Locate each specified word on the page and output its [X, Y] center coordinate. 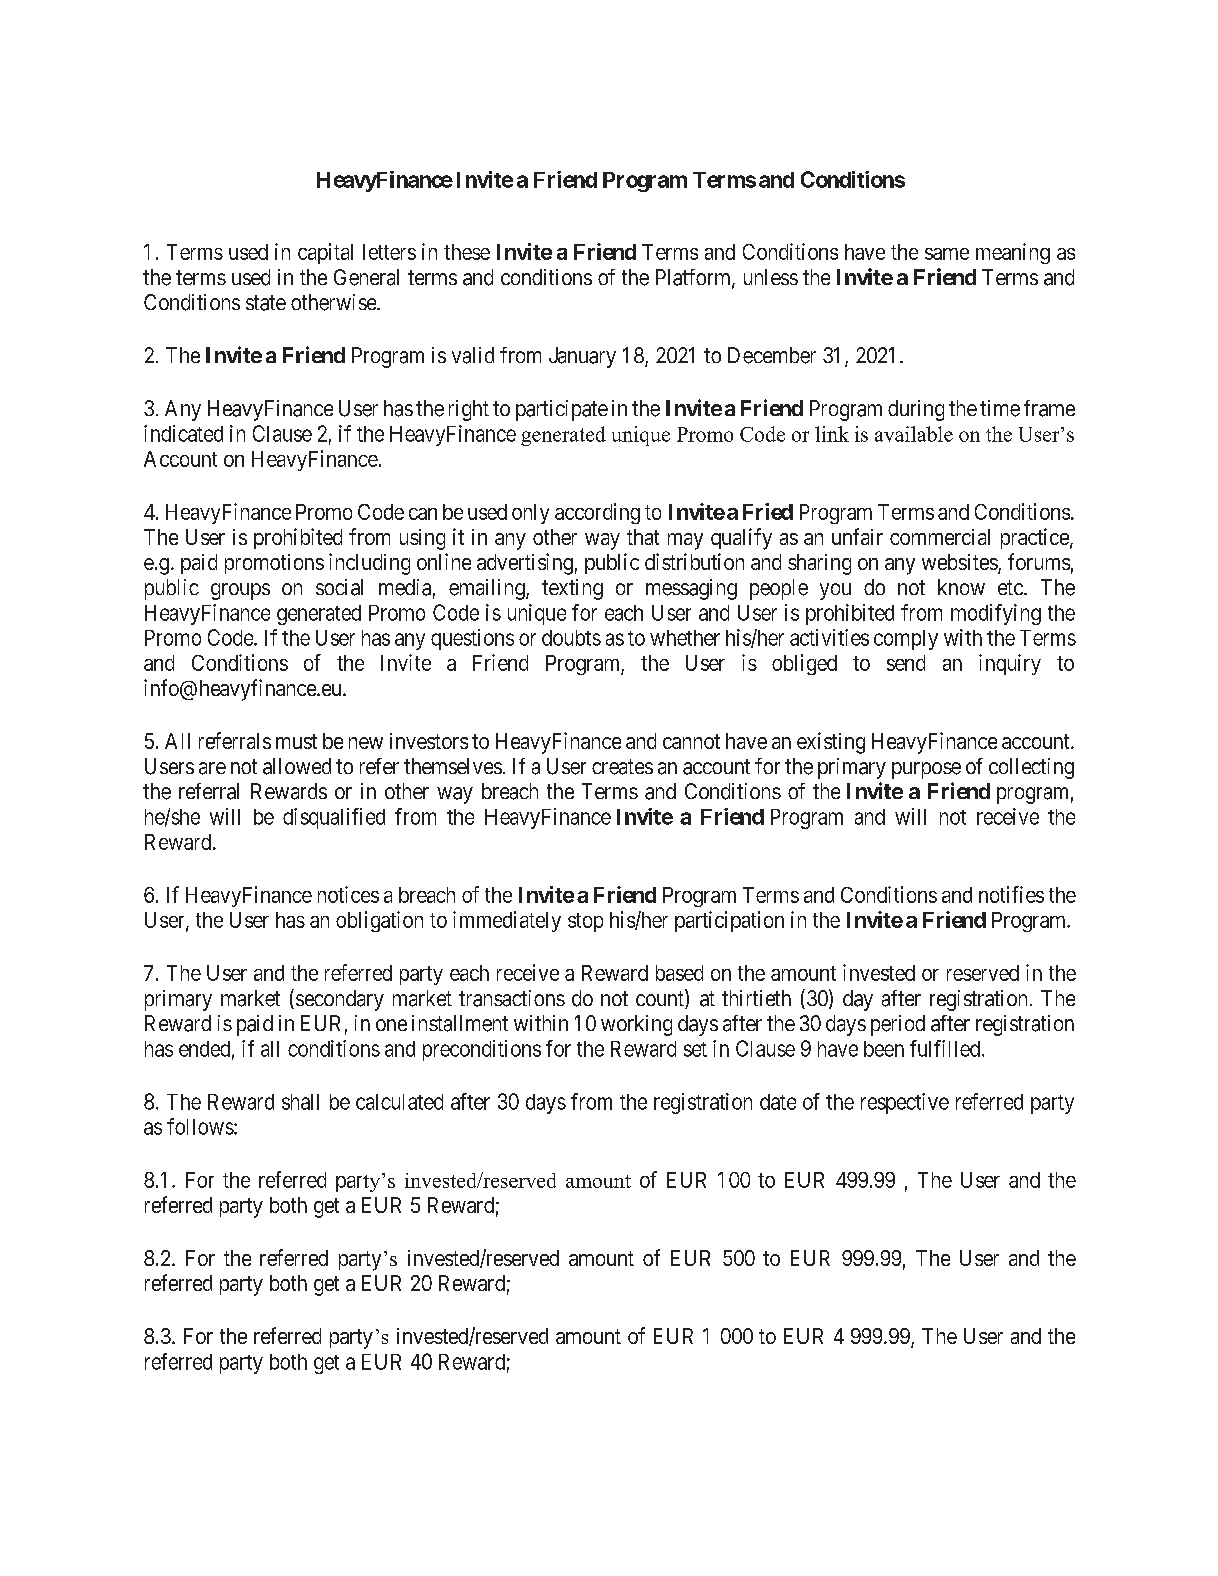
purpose [926, 770]
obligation [379, 921]
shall [300, 1102]
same [947, 254]
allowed [297, 766]
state [266, 303]
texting [572, 589]
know [961, 587]
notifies [1011, 894]
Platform [694, 278]
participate [562, 410]
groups [240, 591]
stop [585, 922]
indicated [183, 433]
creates [622, 767]
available [914, 434]
